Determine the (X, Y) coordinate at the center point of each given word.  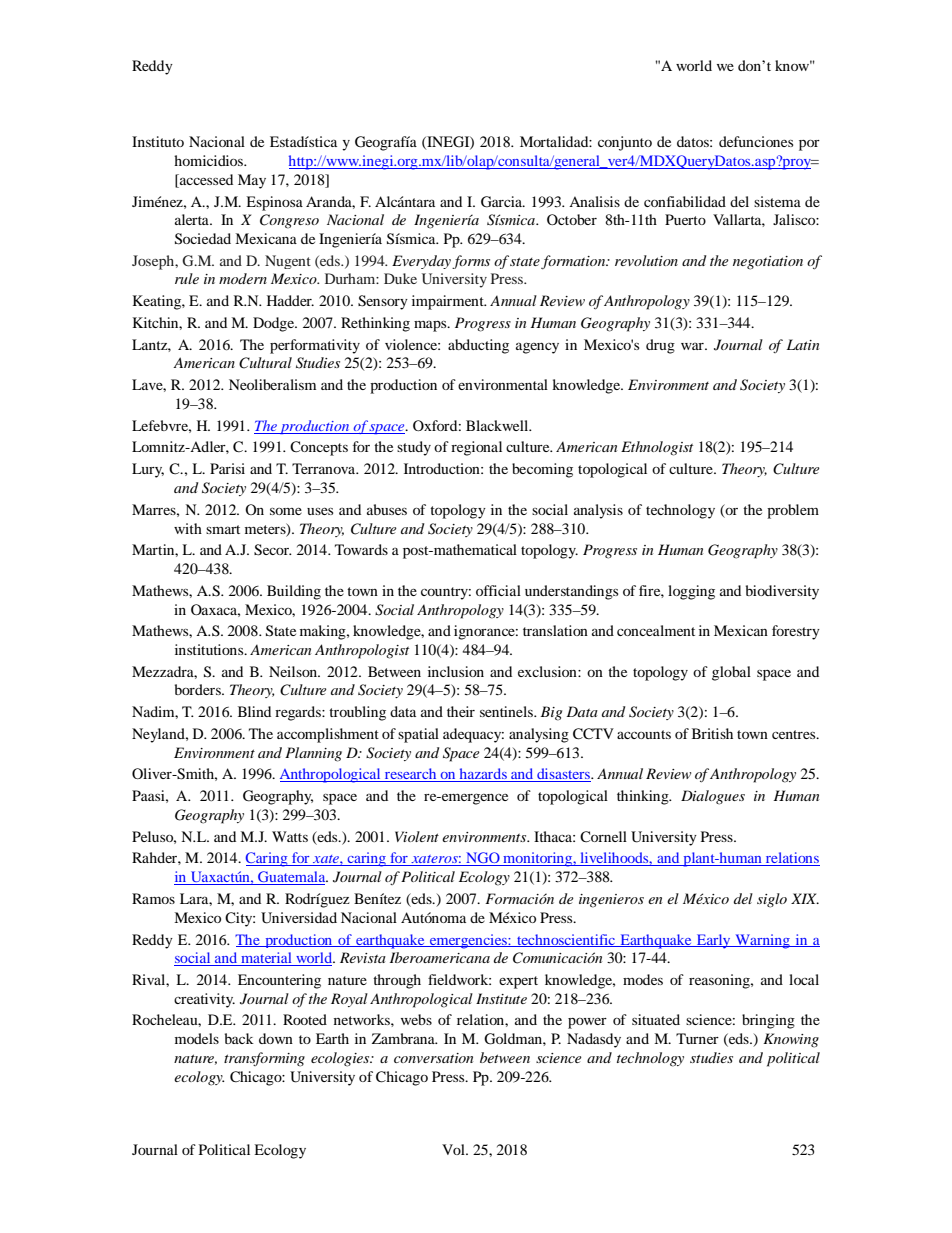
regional (476, 448)
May (252, 181)
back (239, 1038)
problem (793, 511)
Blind (254, 711)
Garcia (503, 202)
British (712, 733)
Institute (501, 998)
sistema (777, 201)
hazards (483, 775)
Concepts (319, 448)
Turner (697, 1038)
